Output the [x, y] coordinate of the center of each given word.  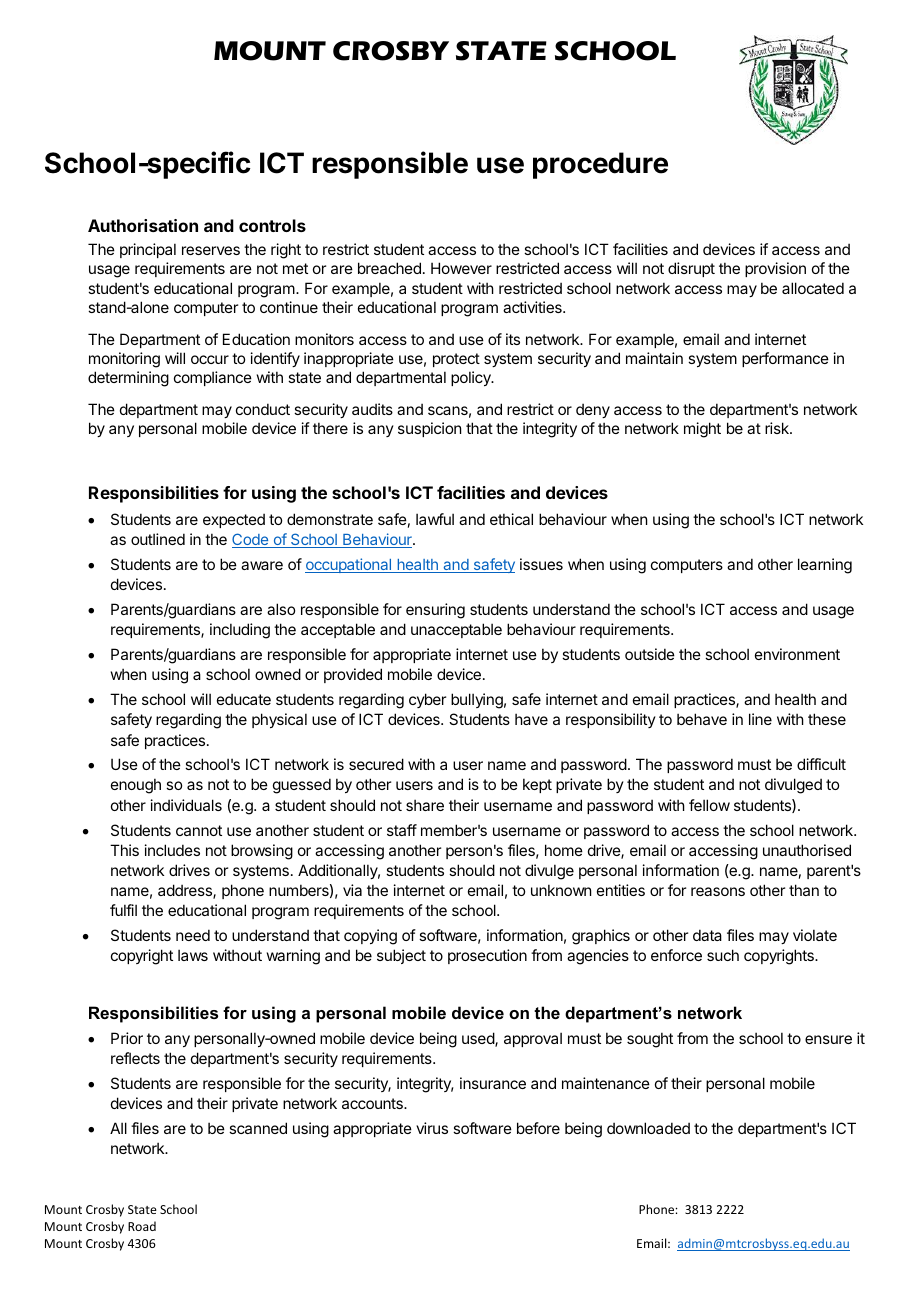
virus [432, 1128]
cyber [427, 700]
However [461, 268]
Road [142, 1226]
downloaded [648, 1128]
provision [775, 269]
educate [244, 699]
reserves [211, 250]
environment [797, 654]
